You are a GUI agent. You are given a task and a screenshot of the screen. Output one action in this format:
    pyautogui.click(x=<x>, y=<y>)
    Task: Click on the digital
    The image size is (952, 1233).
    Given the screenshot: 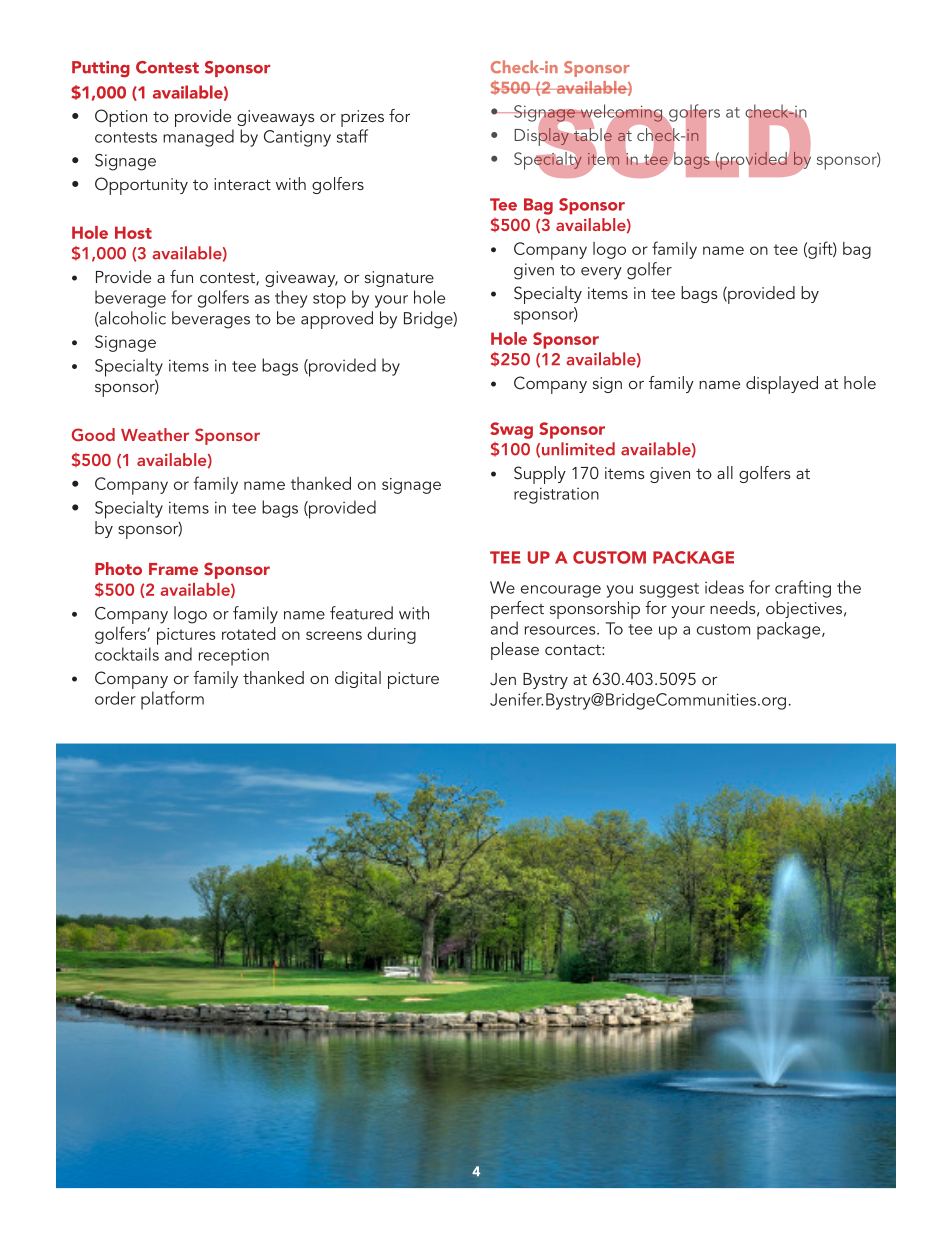 What is the action you would take?
    pyautogui.click(x=358, y=679)
